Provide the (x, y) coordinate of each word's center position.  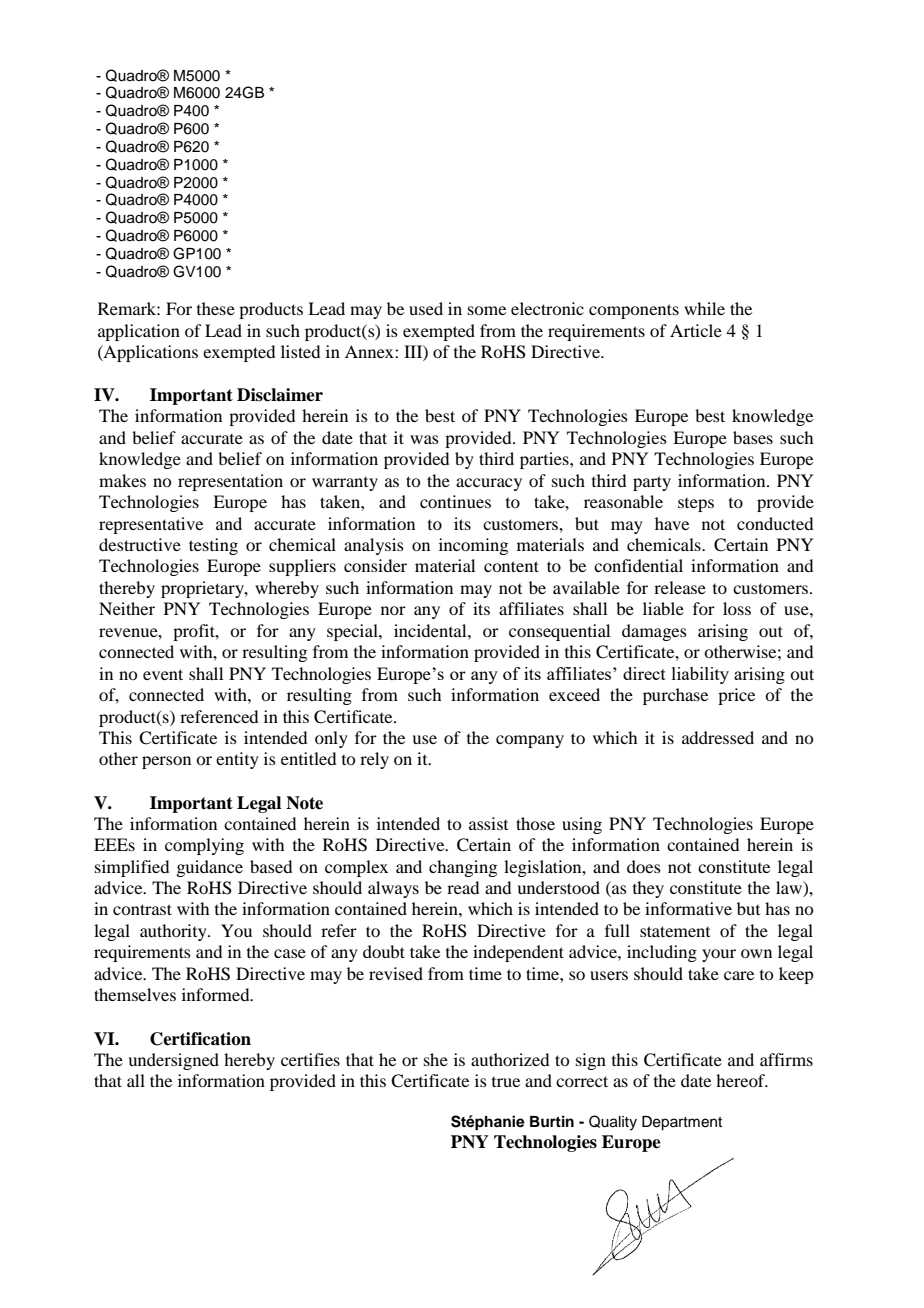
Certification (200, 1039)
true (506, 1082)
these (216, 308)
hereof (742, 1080)
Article (696, 330)
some (487, 310)
